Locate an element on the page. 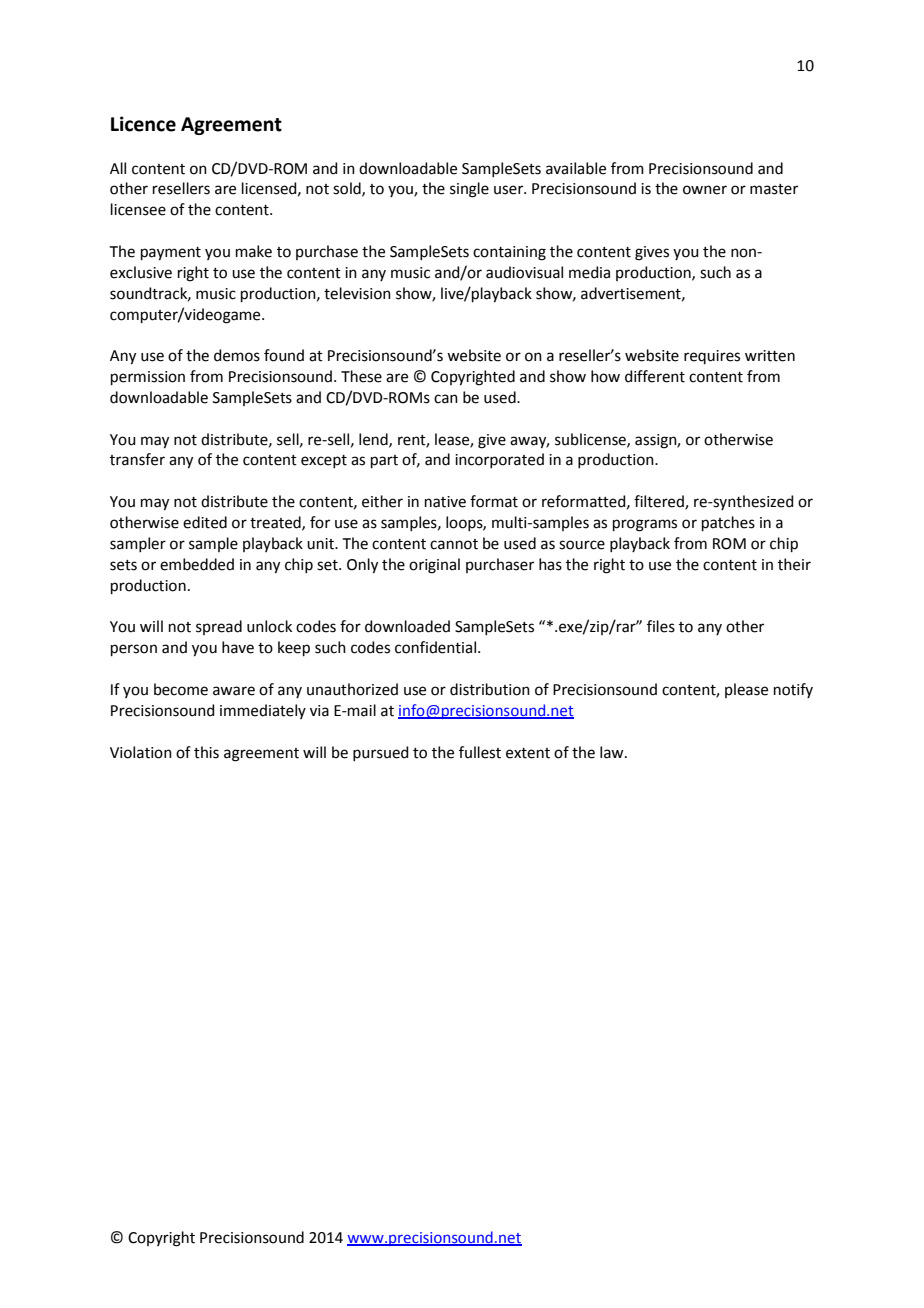  requires is located at coordinates (712, 357).
